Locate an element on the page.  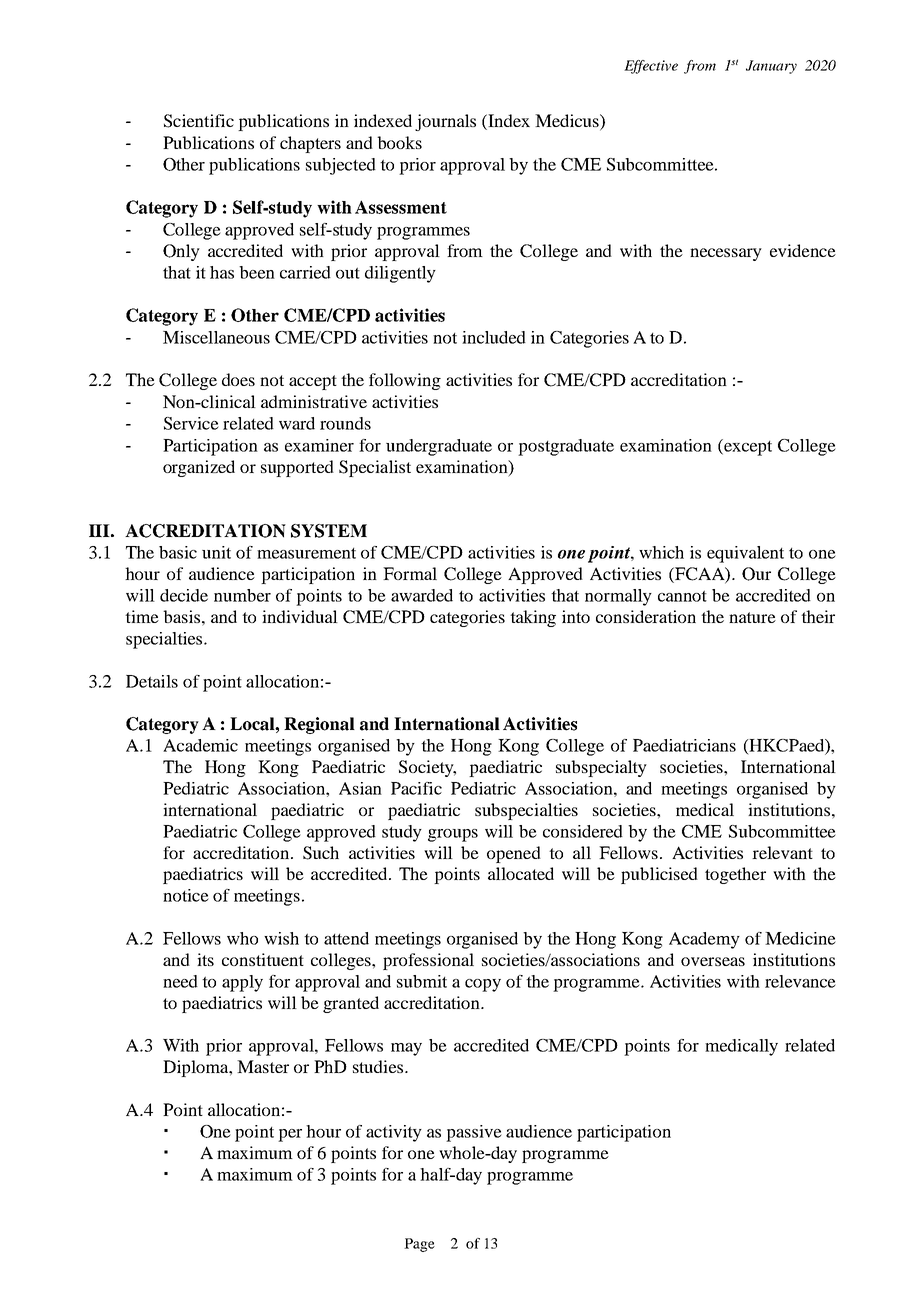
Page is located at coordinates (419, 1245).
